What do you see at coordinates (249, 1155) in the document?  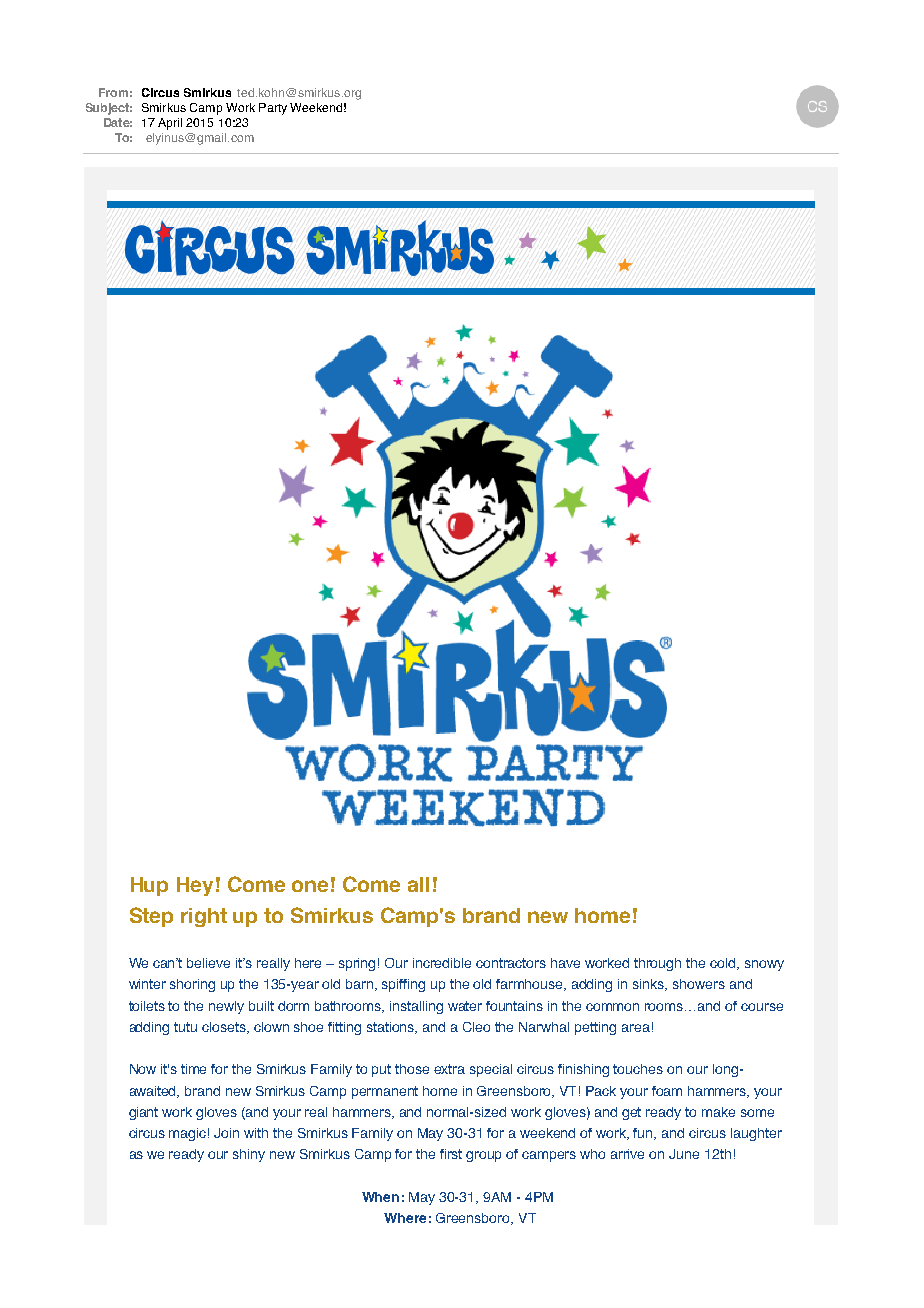 I see `shiny` at bounding box center [249, 1155].
